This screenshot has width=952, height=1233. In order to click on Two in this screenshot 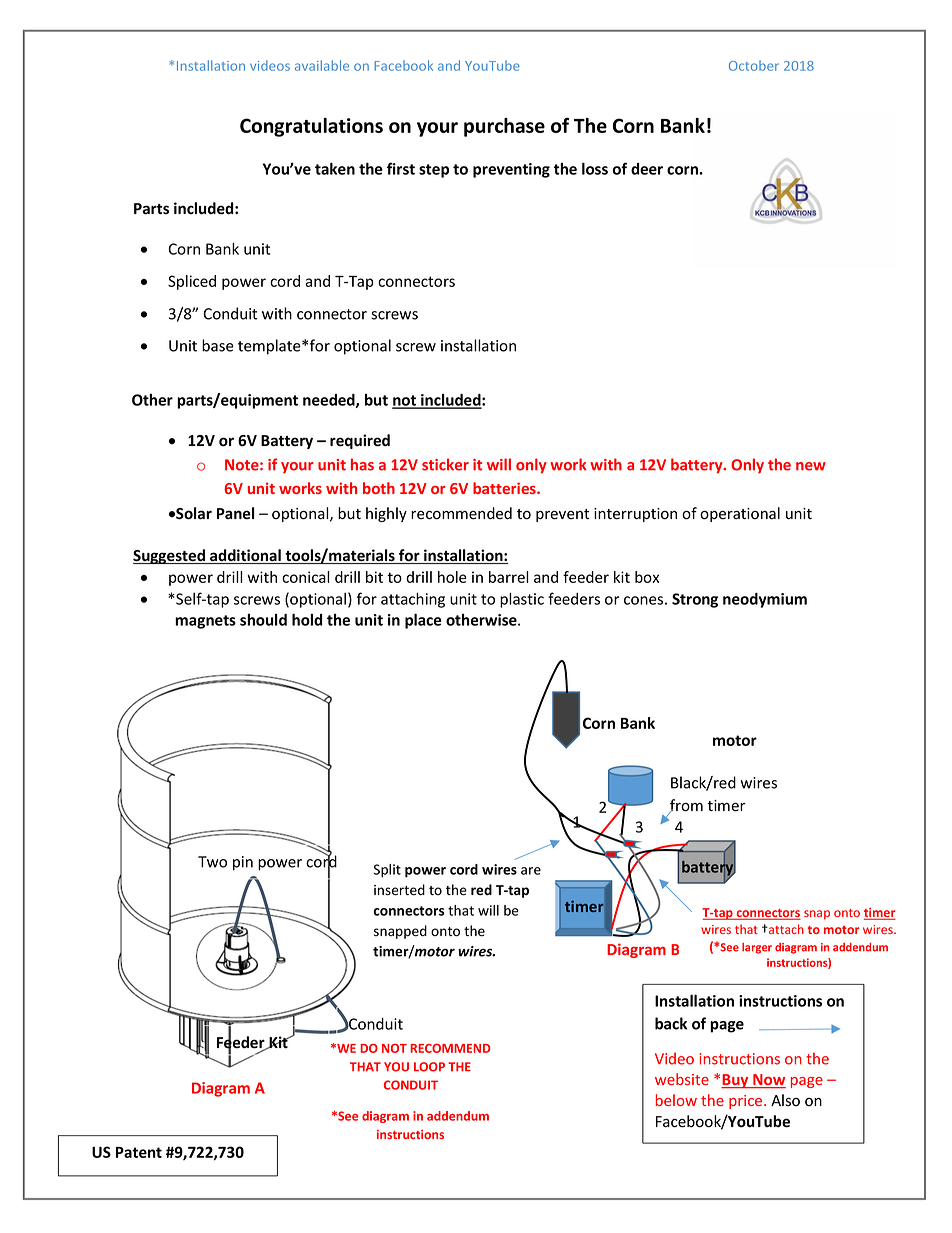, I will do `click(212, 862)`.
